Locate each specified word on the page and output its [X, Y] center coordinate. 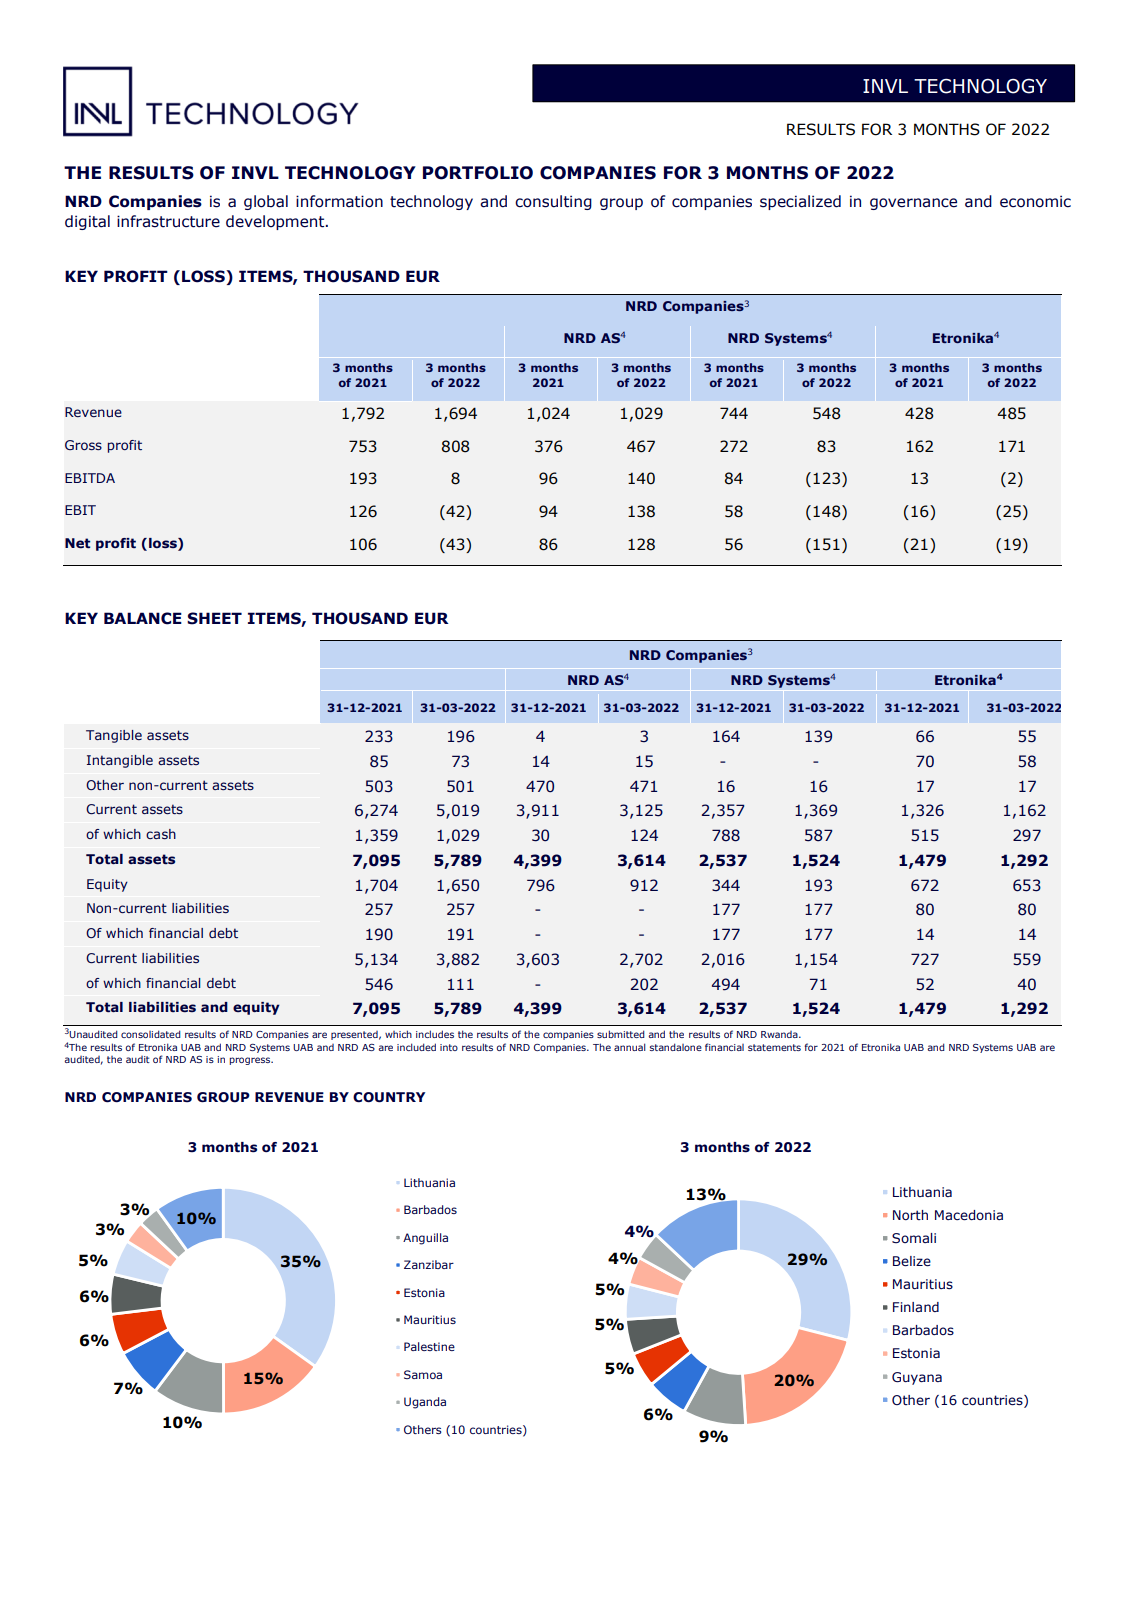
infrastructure [168, 221]
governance [913, 204]
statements [774, 1047]
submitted [621, 1034]
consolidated [151, 1034]
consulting [553, 202]
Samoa [423, 1374]
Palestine [429, 1346]
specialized [800, 202]
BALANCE [143, 618]
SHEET [214, 618]
